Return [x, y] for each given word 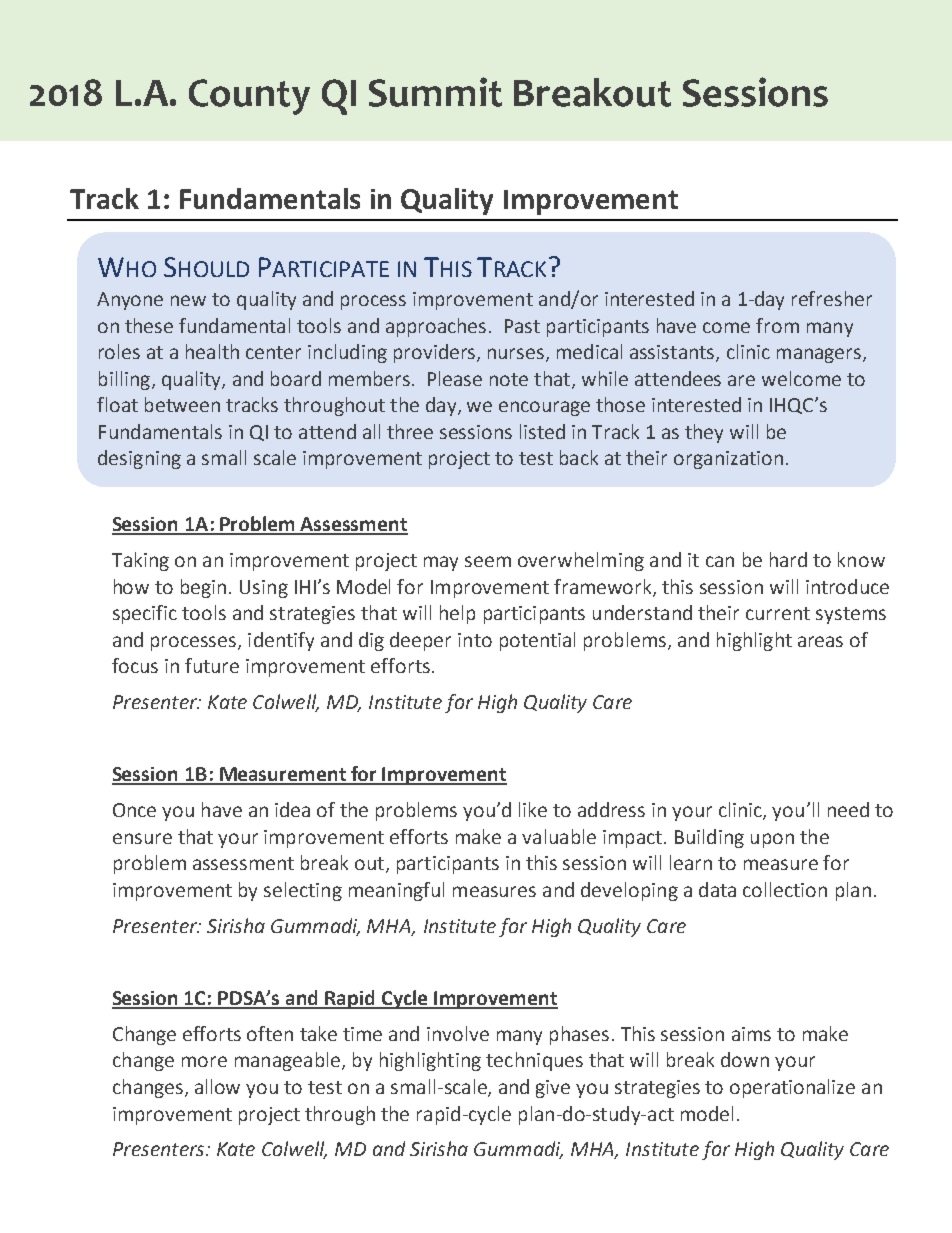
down [745, 1059]
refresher [832, 298]
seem [488, 561]
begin [203, 588]
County [249, 97]
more [204, 1061]
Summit [435, 92]
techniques [534, 1061]
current [778, 613]
